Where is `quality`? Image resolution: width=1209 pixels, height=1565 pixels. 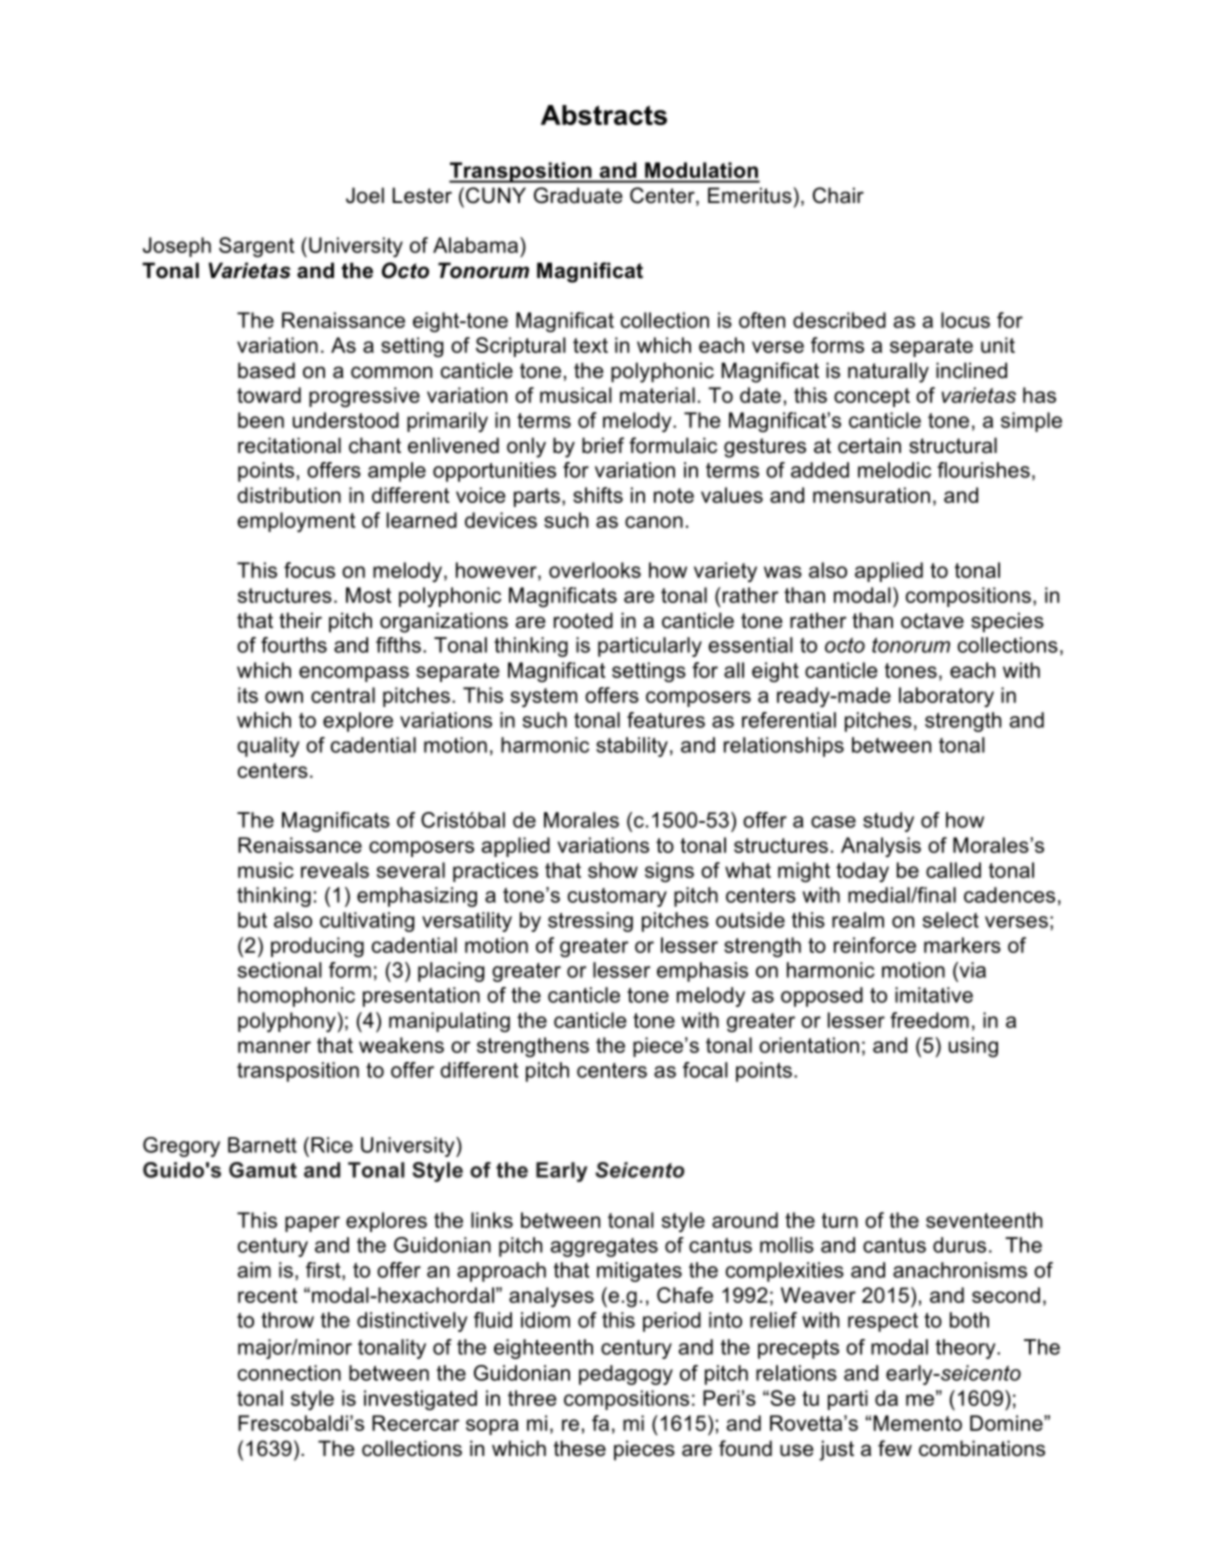 quality is located at coordinates (268, 747).
